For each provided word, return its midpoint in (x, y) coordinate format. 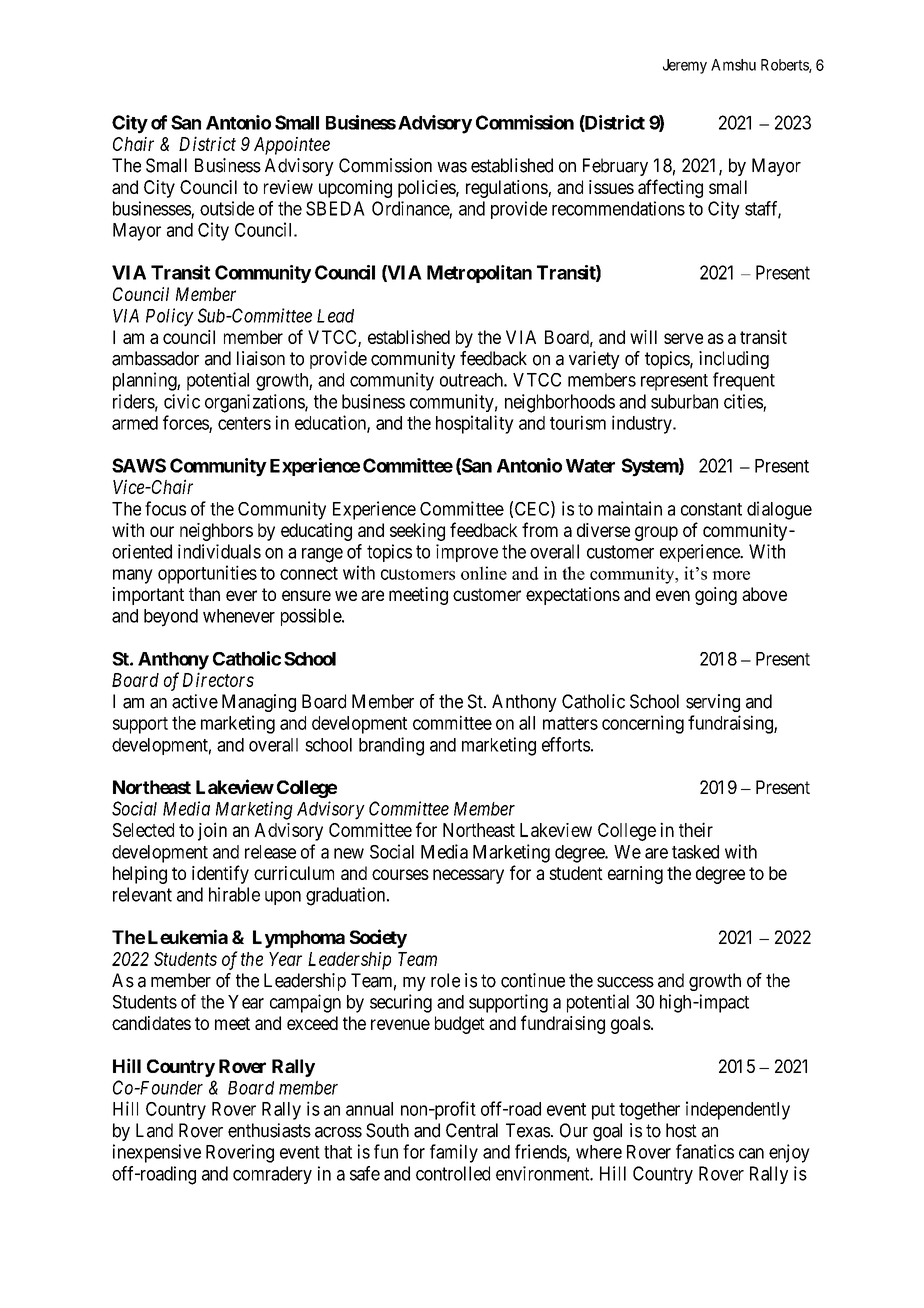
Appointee (292, 146)
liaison (261, 358)
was (452, 167)
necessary (468, 876)
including (734, 360)
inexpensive (157, 1153)
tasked (695, 852)
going (716, 596)
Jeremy (685, 66)
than (204, 594)
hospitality (475, 424)
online (484, 573)
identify (220, 874)
